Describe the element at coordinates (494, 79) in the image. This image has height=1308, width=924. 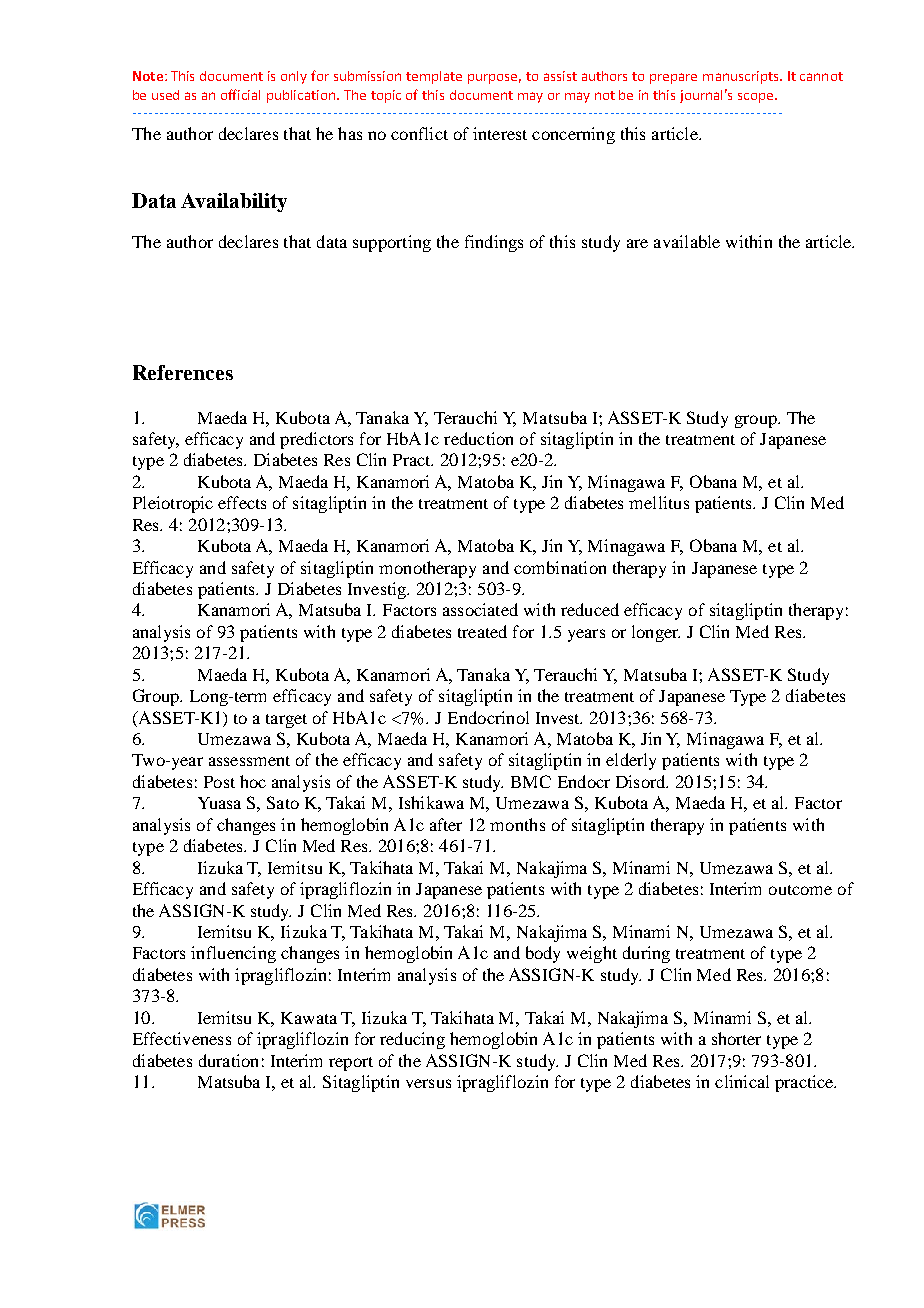
I see `purpose` at that location.
